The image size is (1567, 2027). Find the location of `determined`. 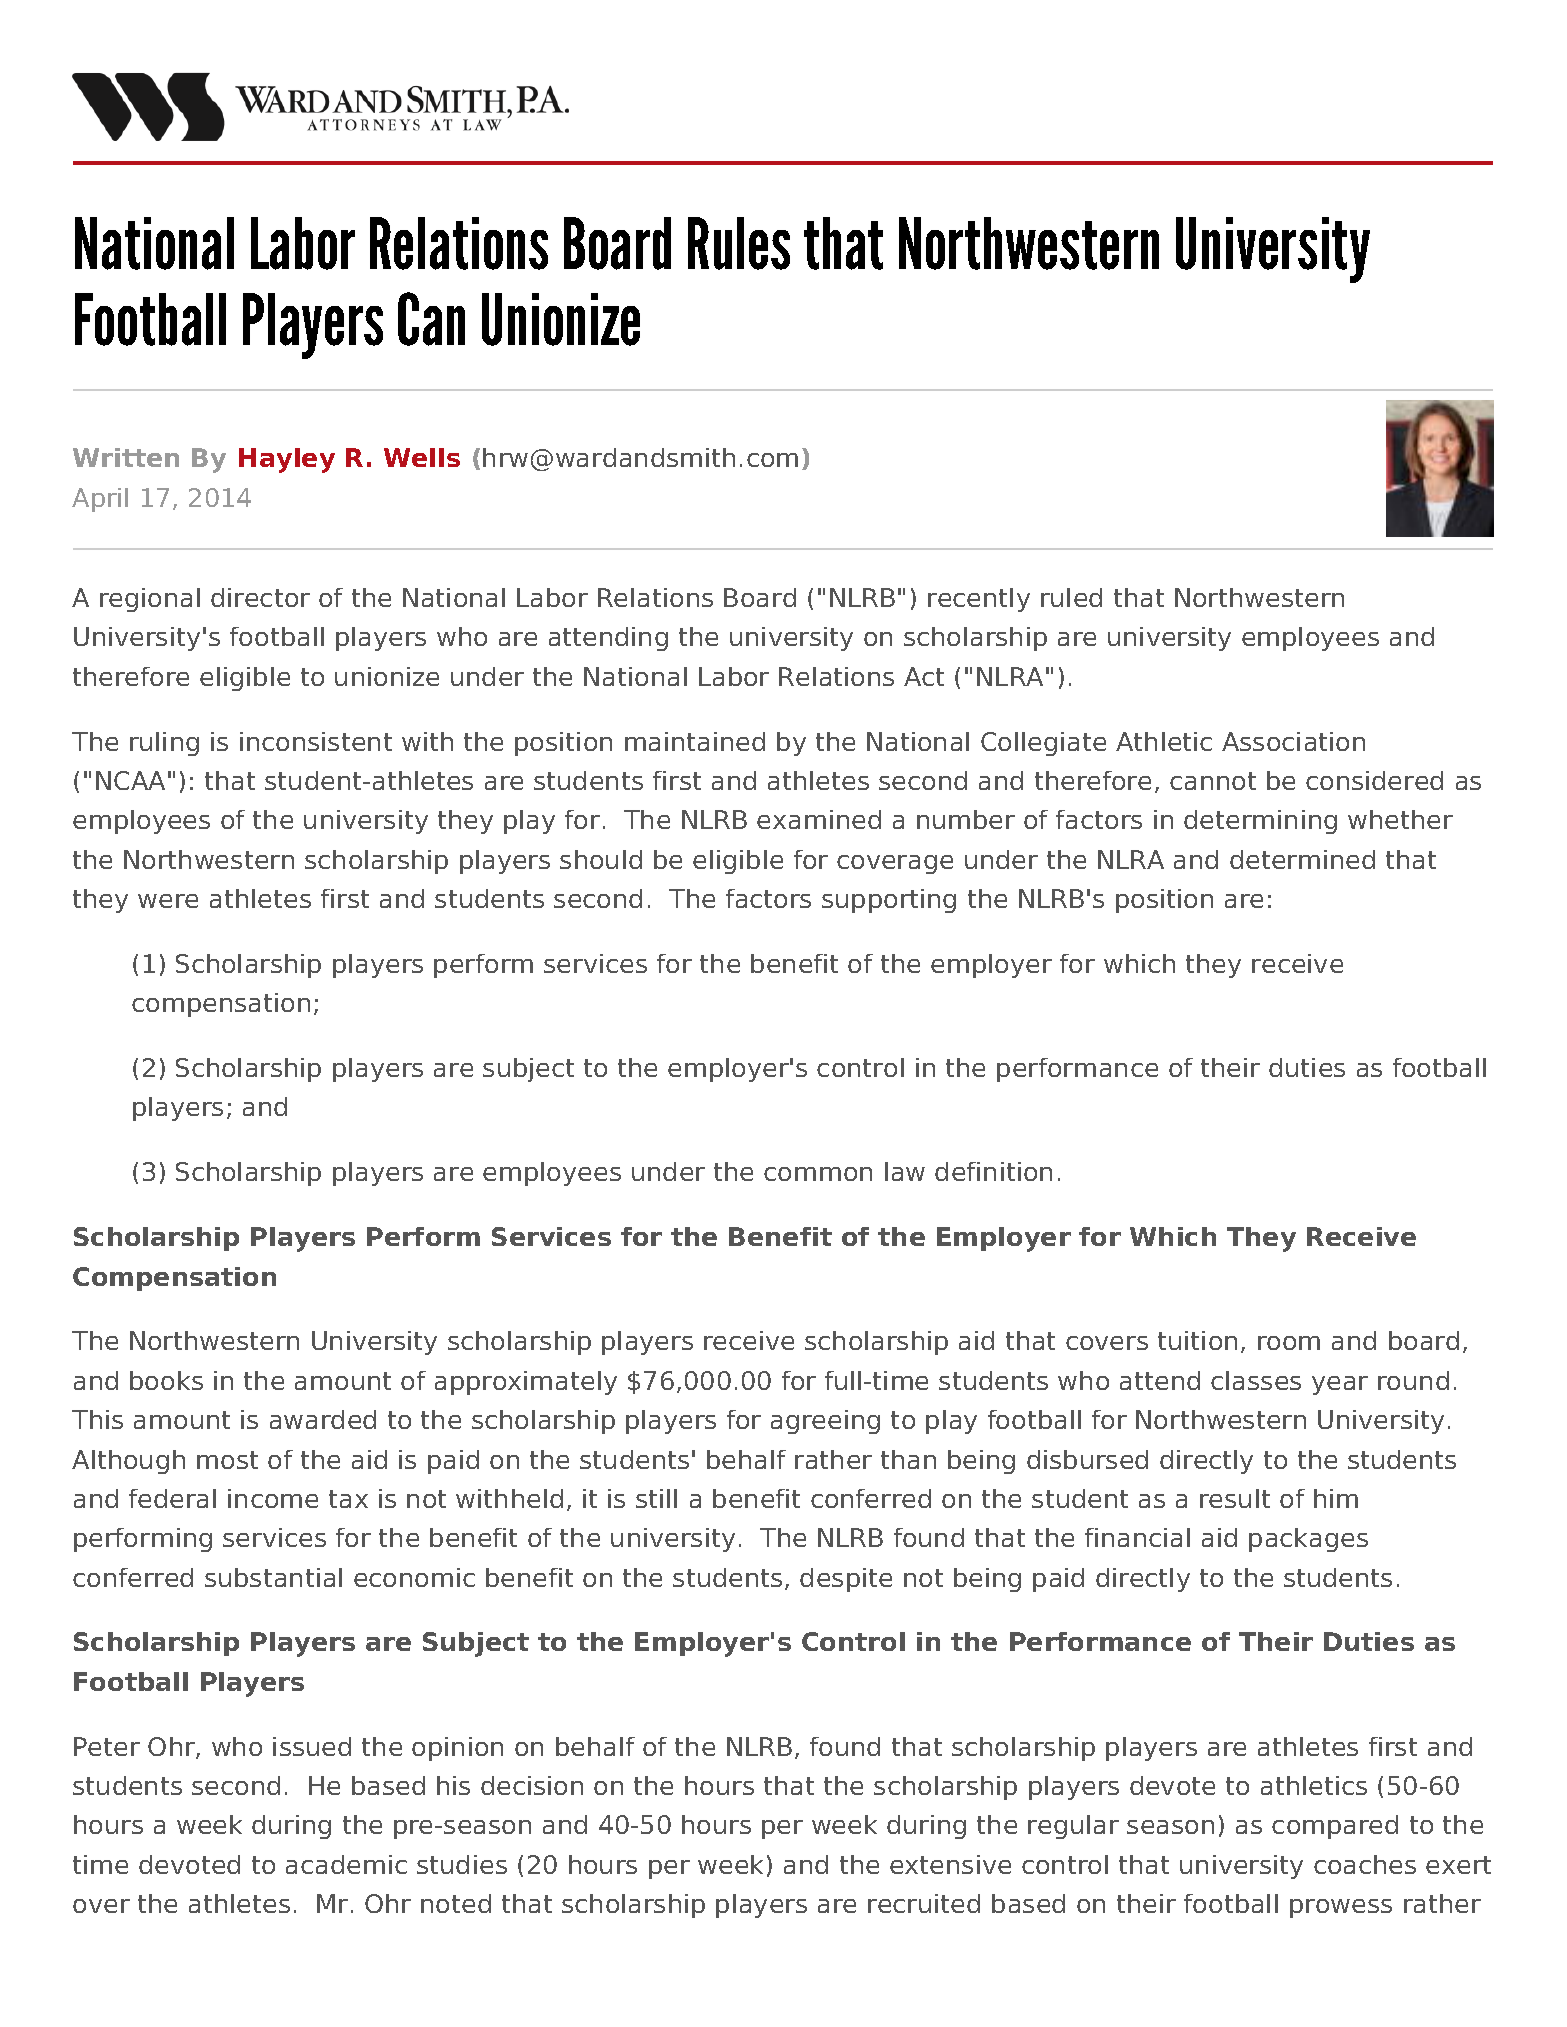

determined is located at coordinates (1302, 859).
